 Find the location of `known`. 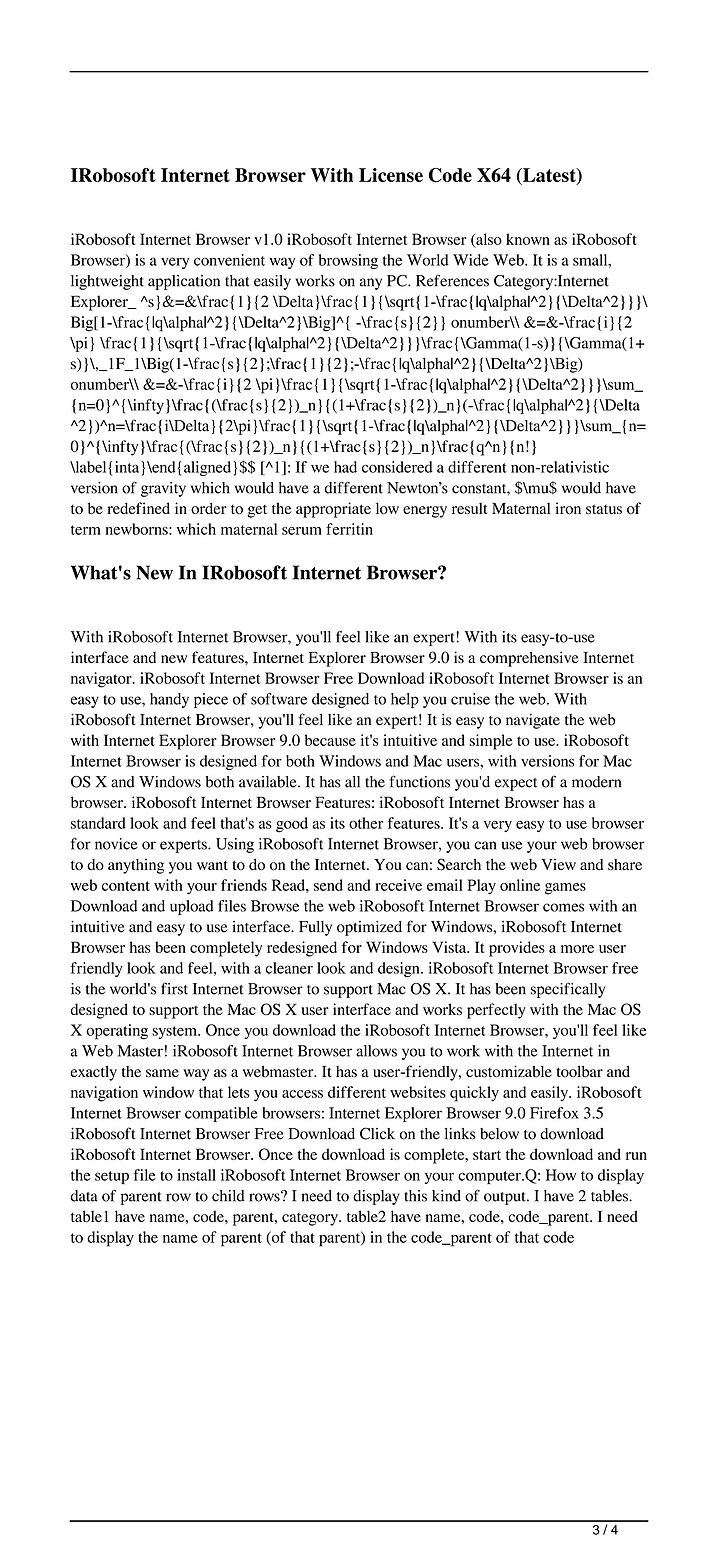

known is located at coordinates (528, 239).
